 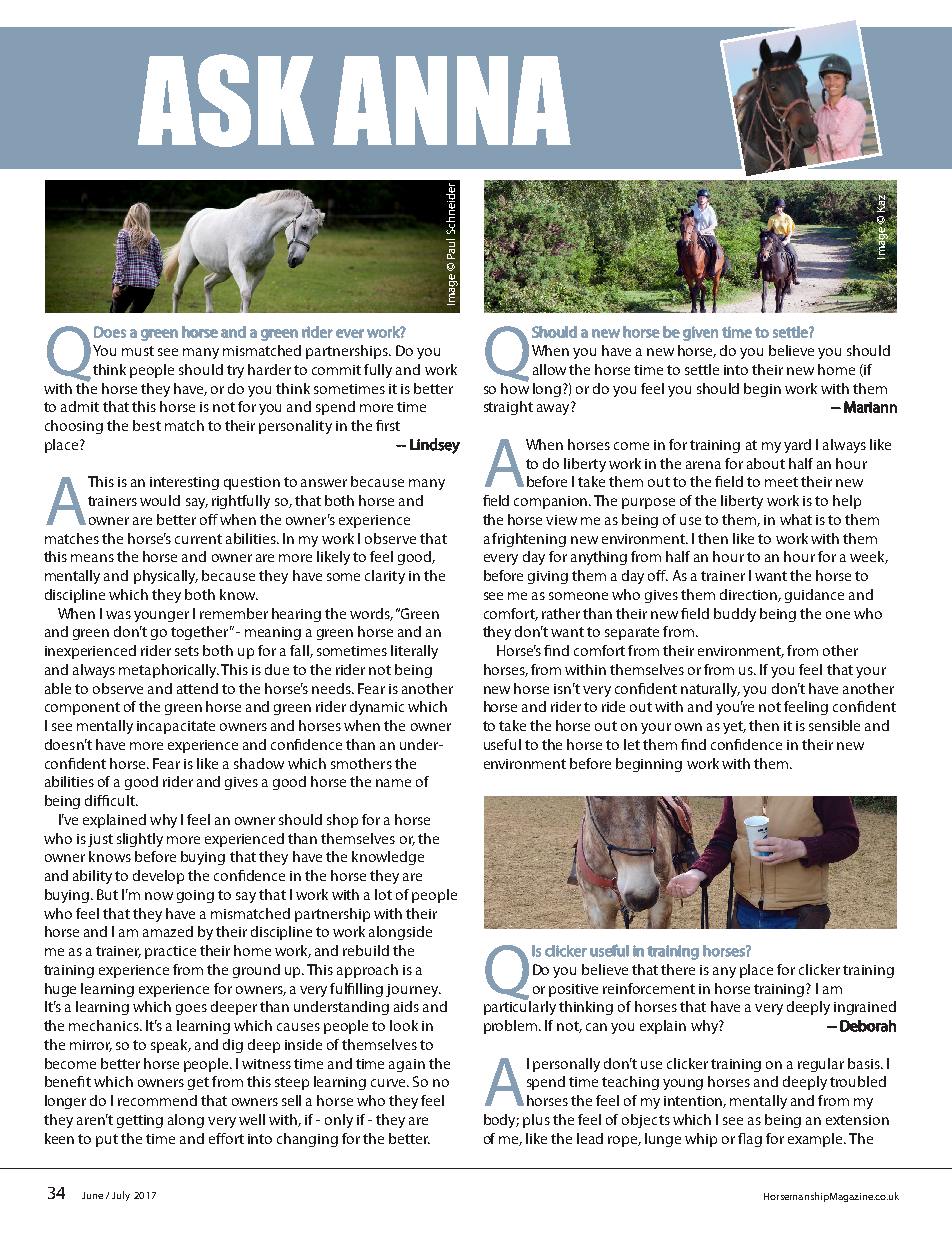 I want to click on given, so click(x=700, y=333).
